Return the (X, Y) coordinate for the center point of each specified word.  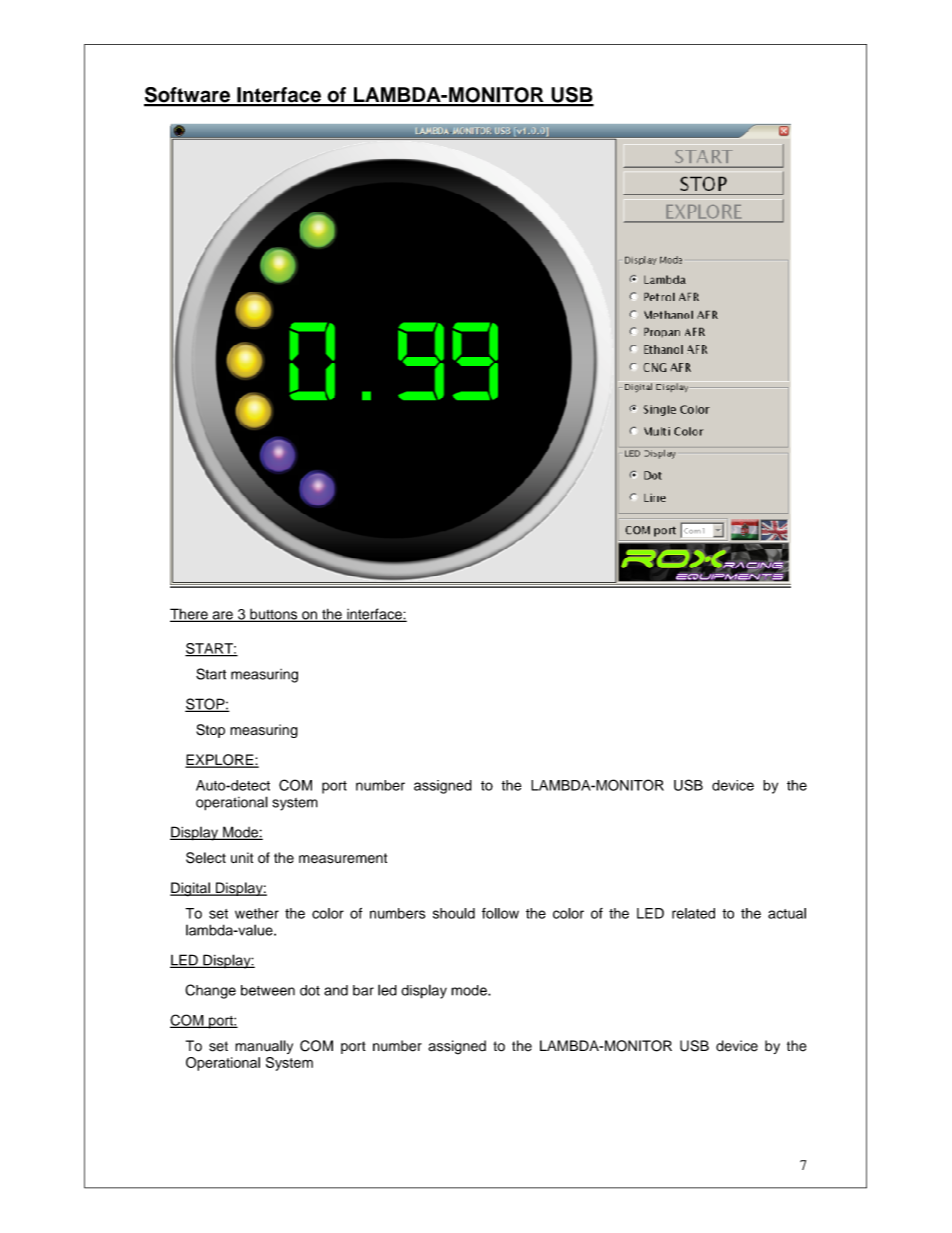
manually (264, 1047)
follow (500, 913)
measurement (343, 858)
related (693, 913)
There (190, 615)
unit (242, 857)
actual (787, 913)
